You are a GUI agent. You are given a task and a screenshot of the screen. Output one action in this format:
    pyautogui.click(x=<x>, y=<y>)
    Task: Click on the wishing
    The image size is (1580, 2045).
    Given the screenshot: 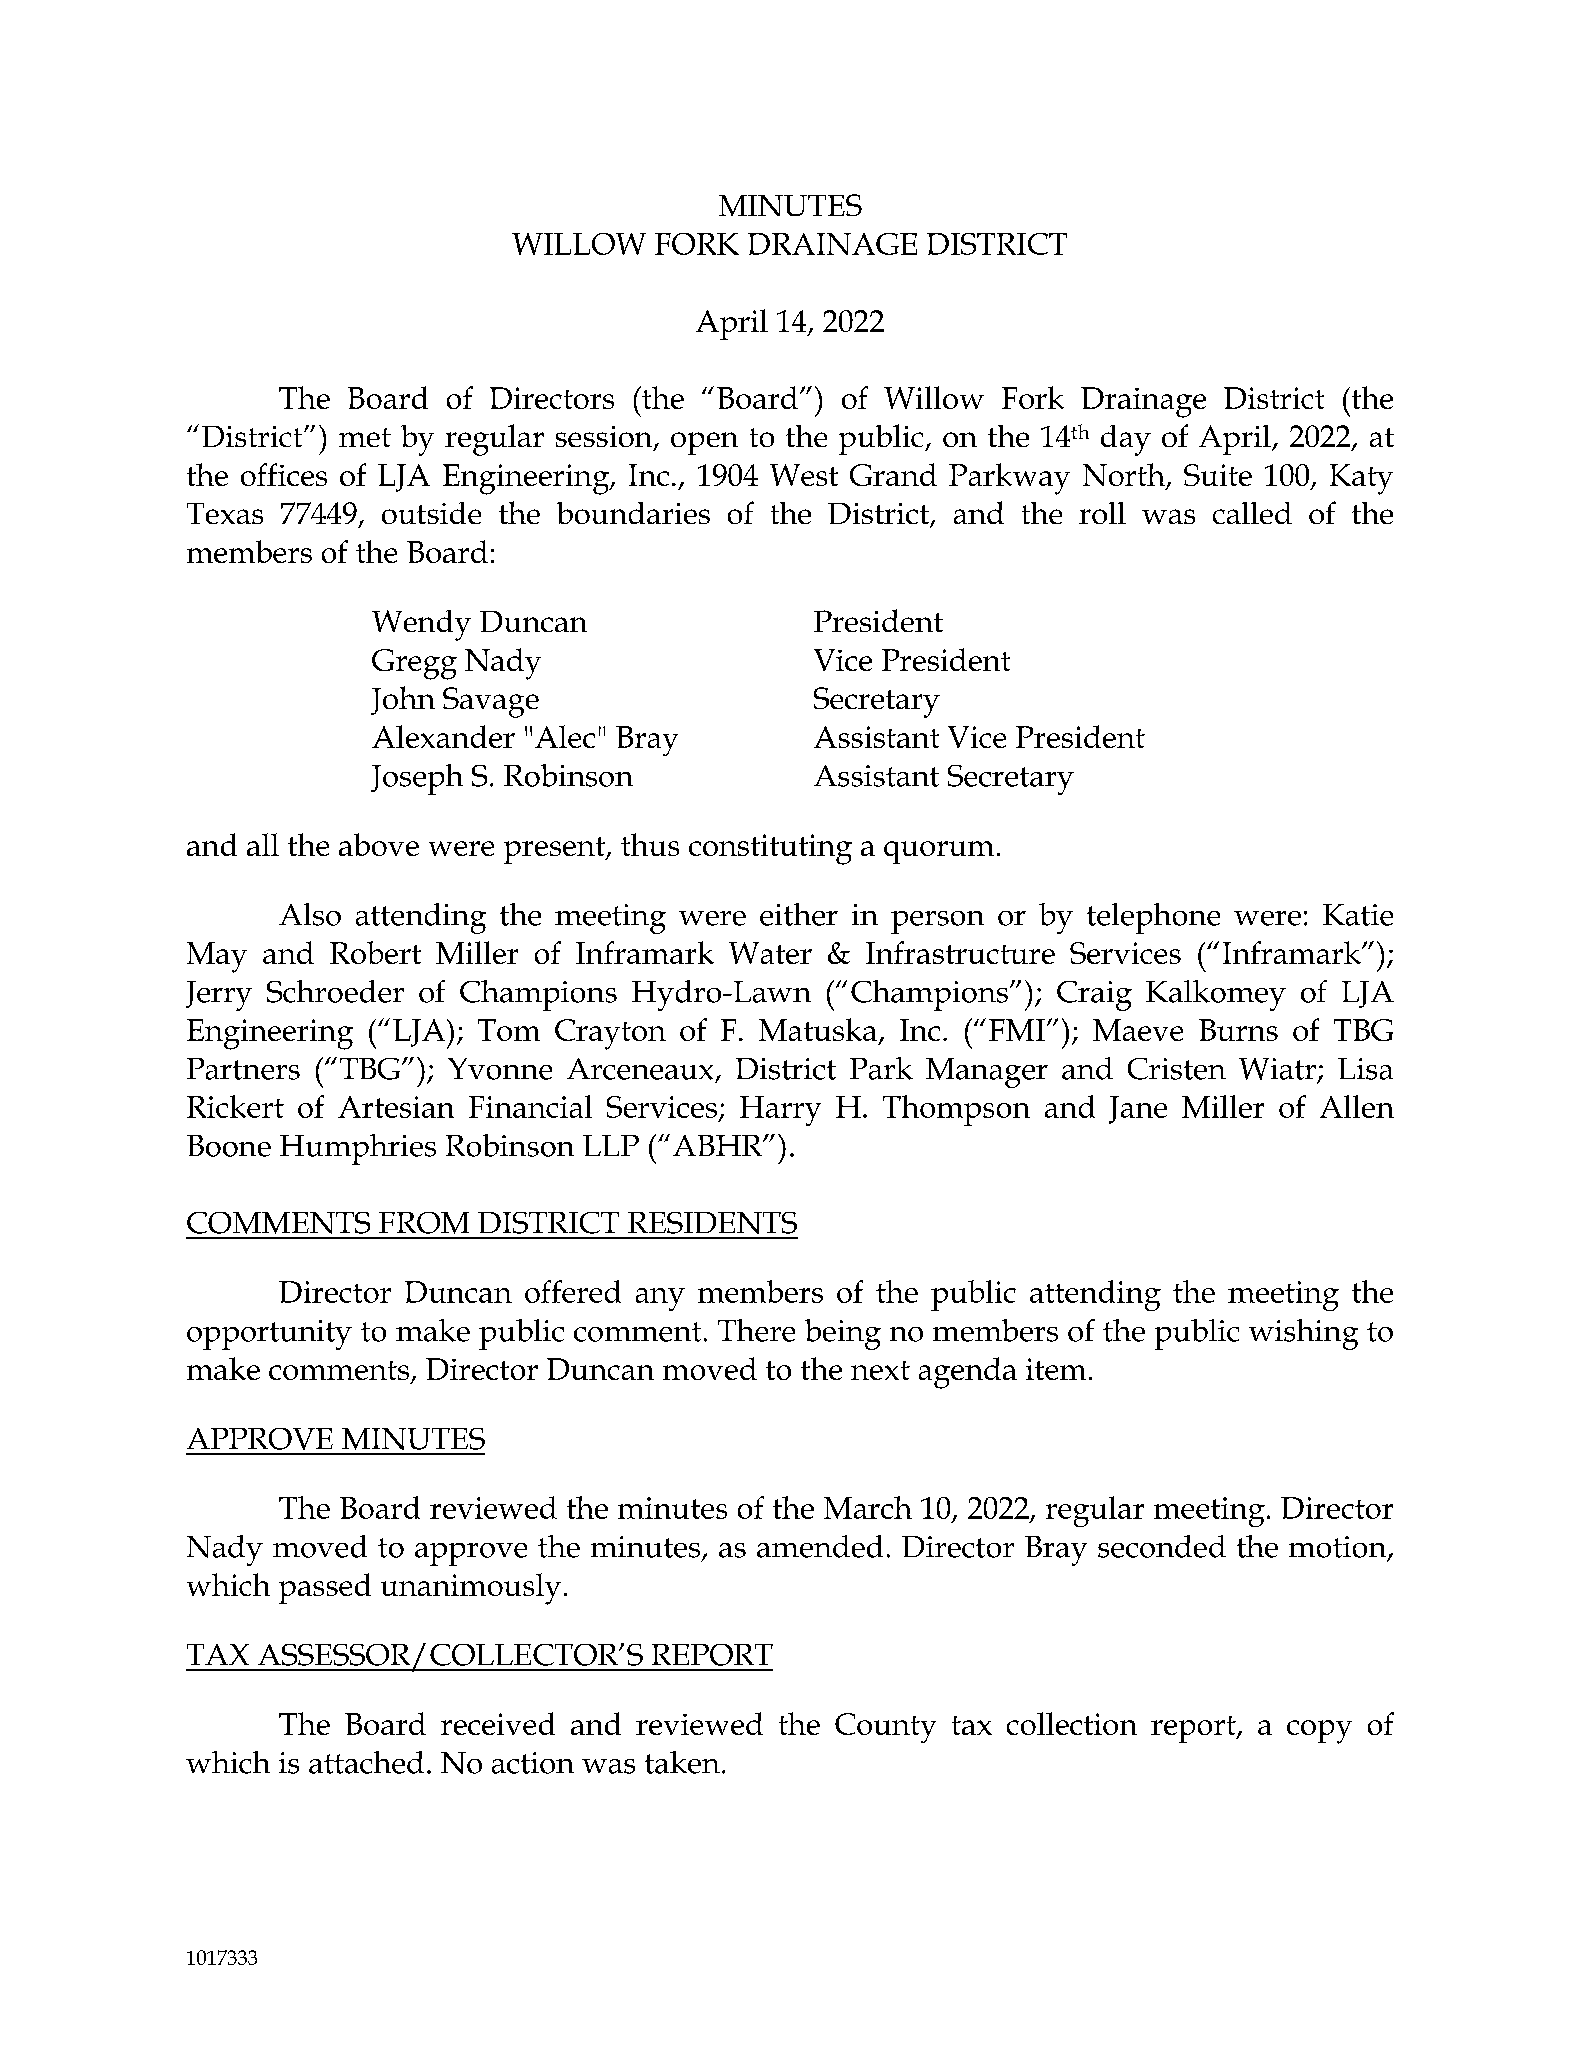 What is the action you would take?
    pyautogui.click(x=1303, y=1334)
